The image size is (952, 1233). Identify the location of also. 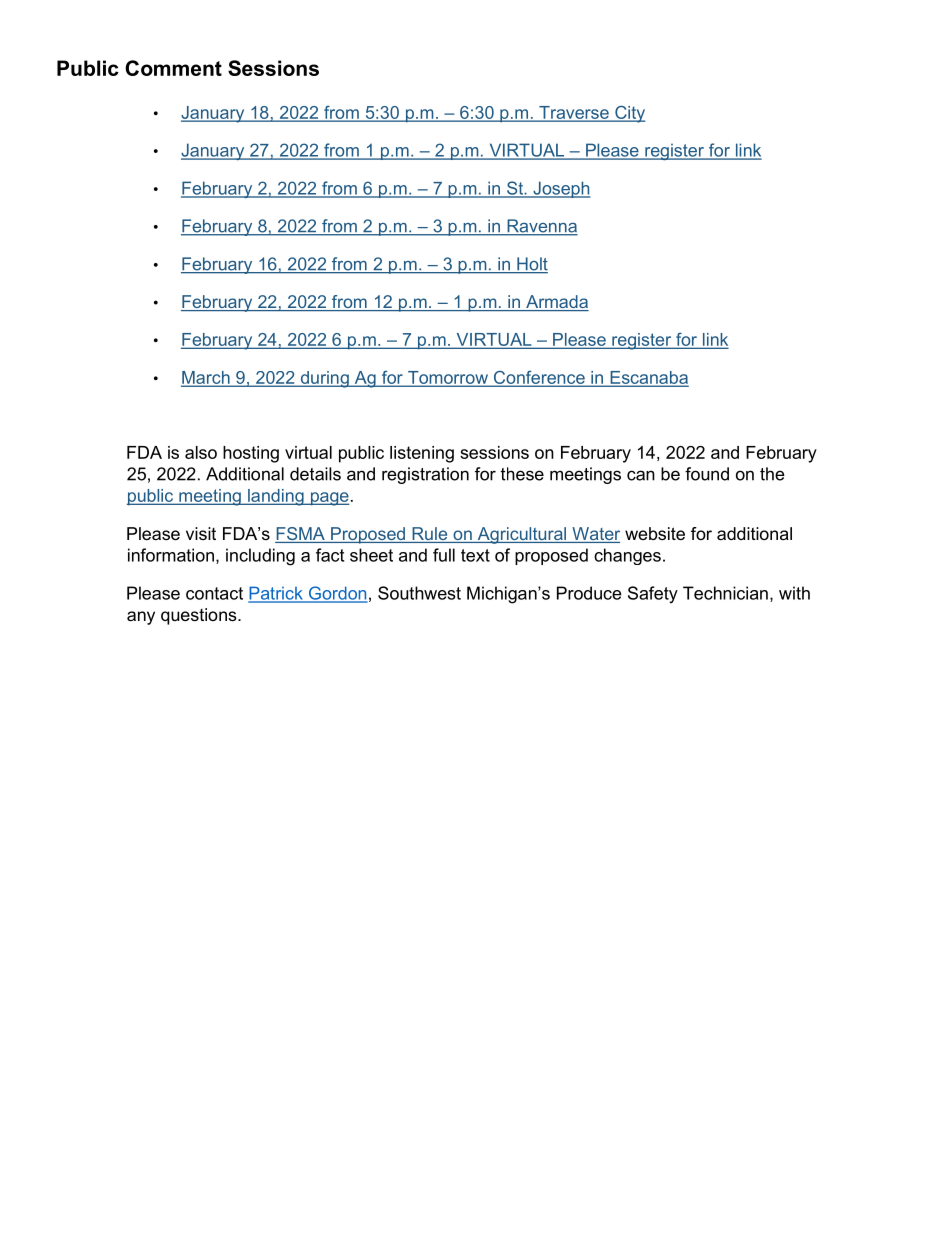
(201, 452).
